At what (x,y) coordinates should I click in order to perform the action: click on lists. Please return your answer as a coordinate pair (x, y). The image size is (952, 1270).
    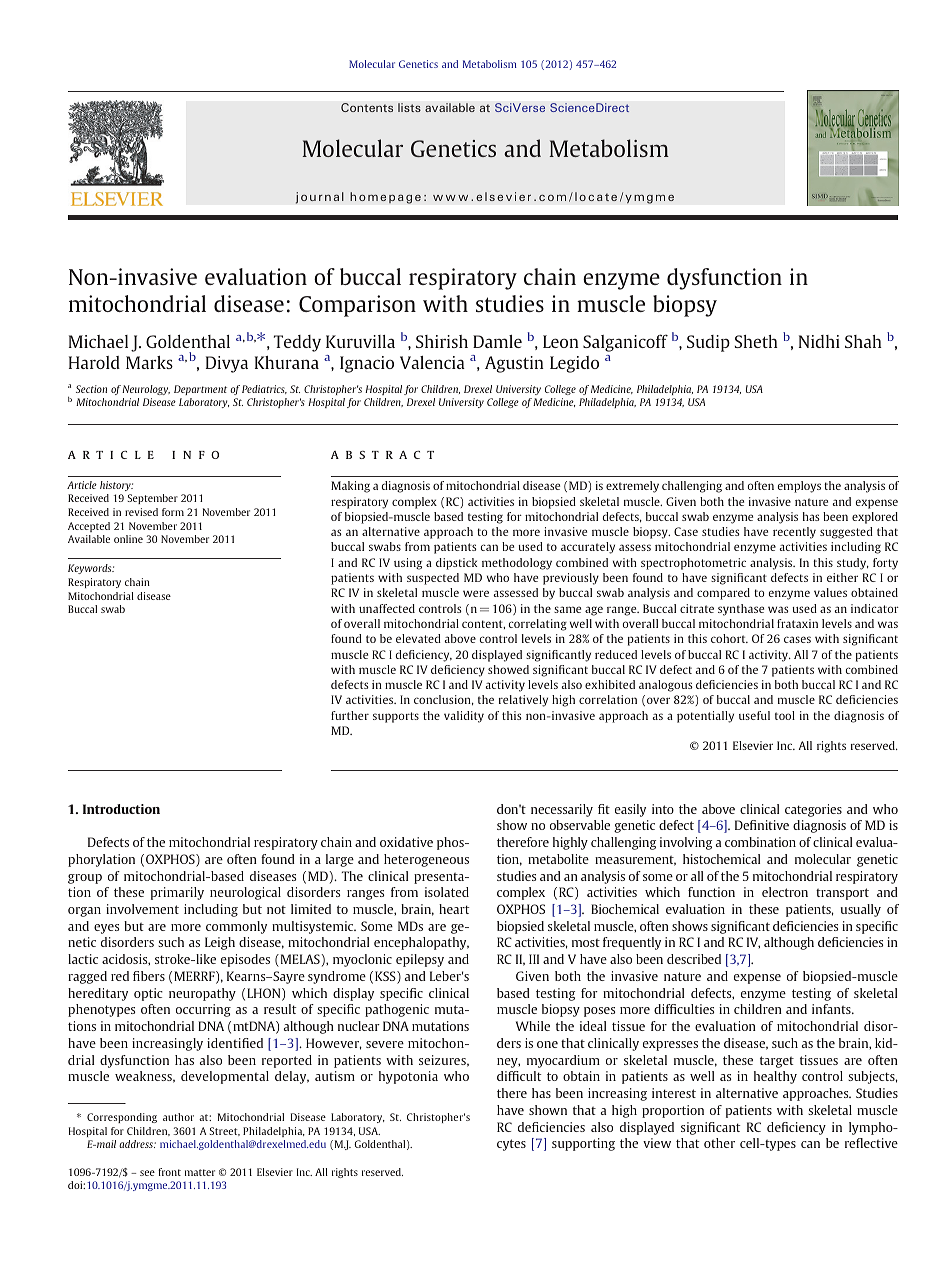
    Looking at the image, I should click on (409, 107).
